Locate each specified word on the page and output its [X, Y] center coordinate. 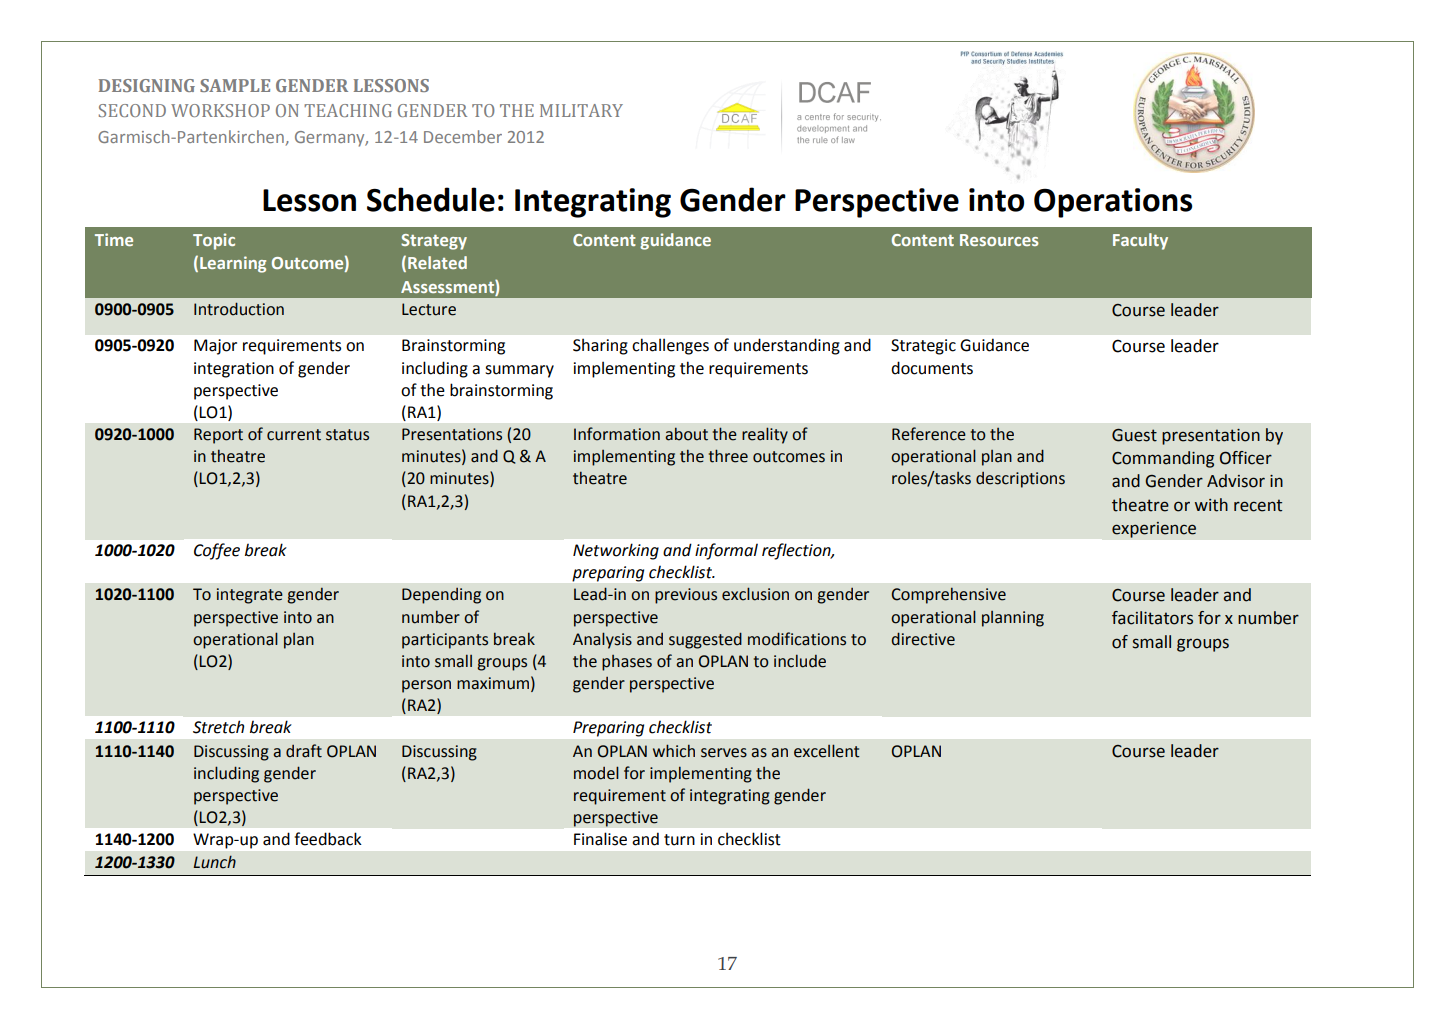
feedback [328, 839]
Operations [1113, 203]
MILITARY [581, 110]
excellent [827, 751]
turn [679, 840]
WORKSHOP [220, 110]
